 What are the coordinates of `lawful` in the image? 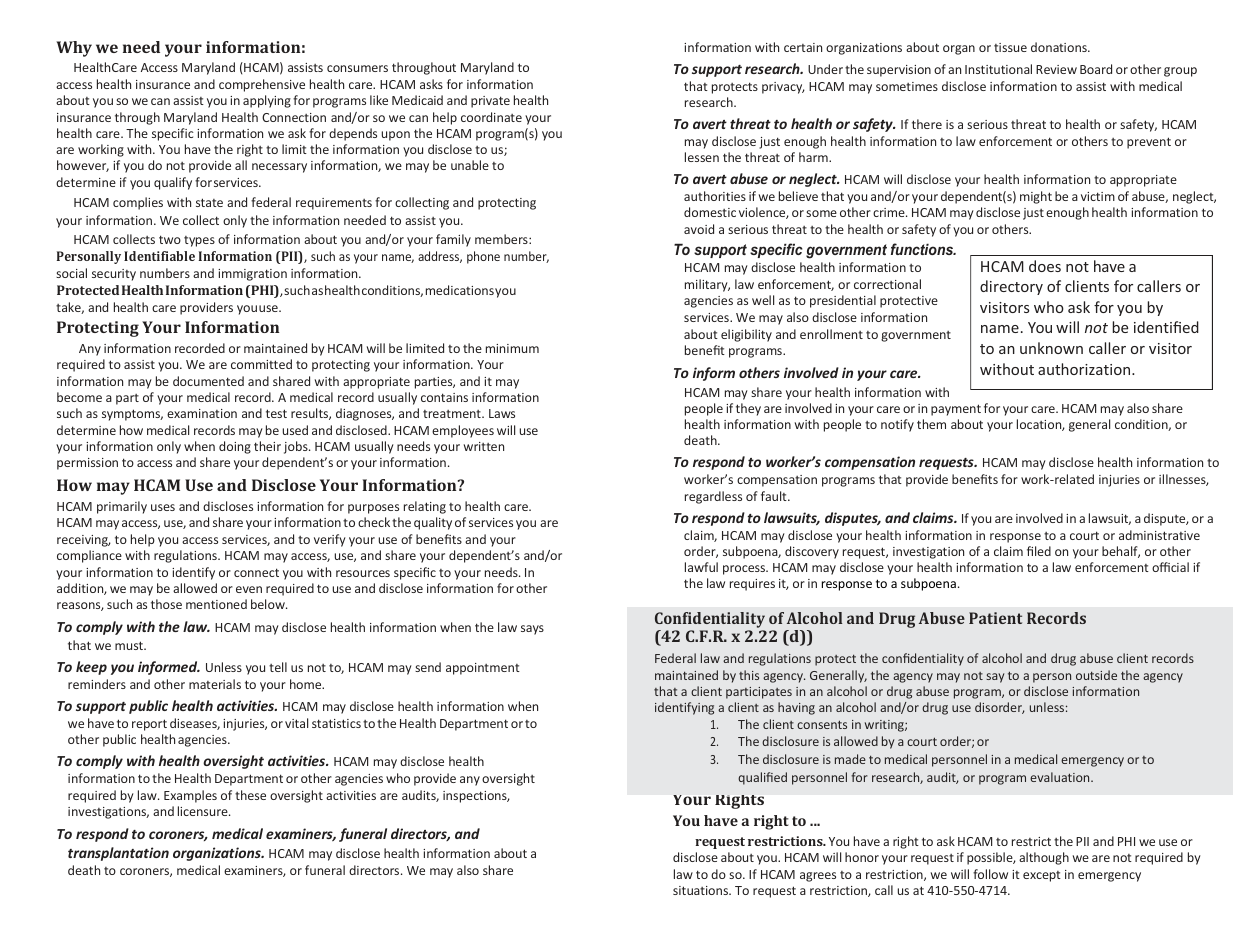 It's located at (701, 567).
